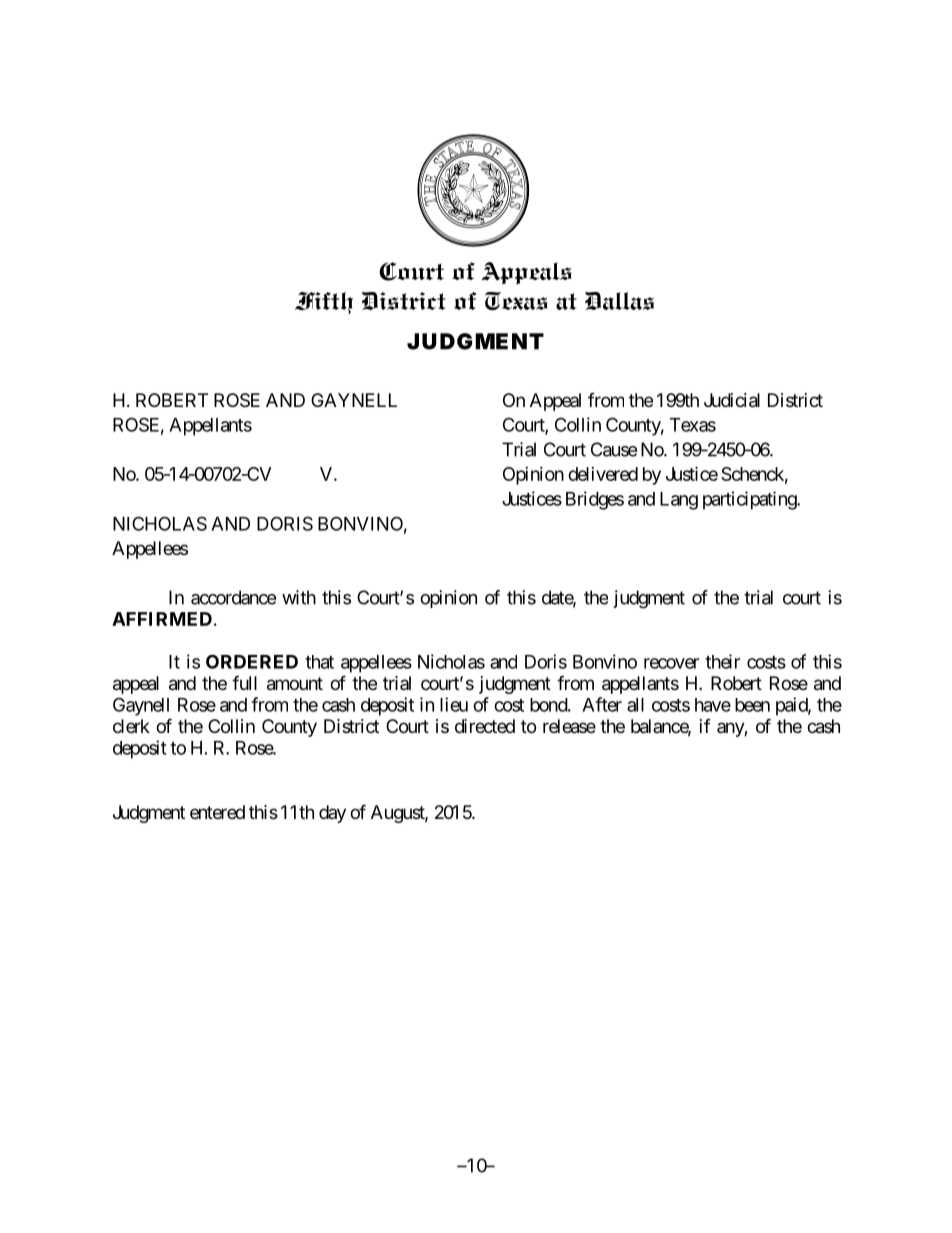 This page has width=952, height=1233. Describe the element at coordinates (332, 814) in the page. I see `day` at that location.
